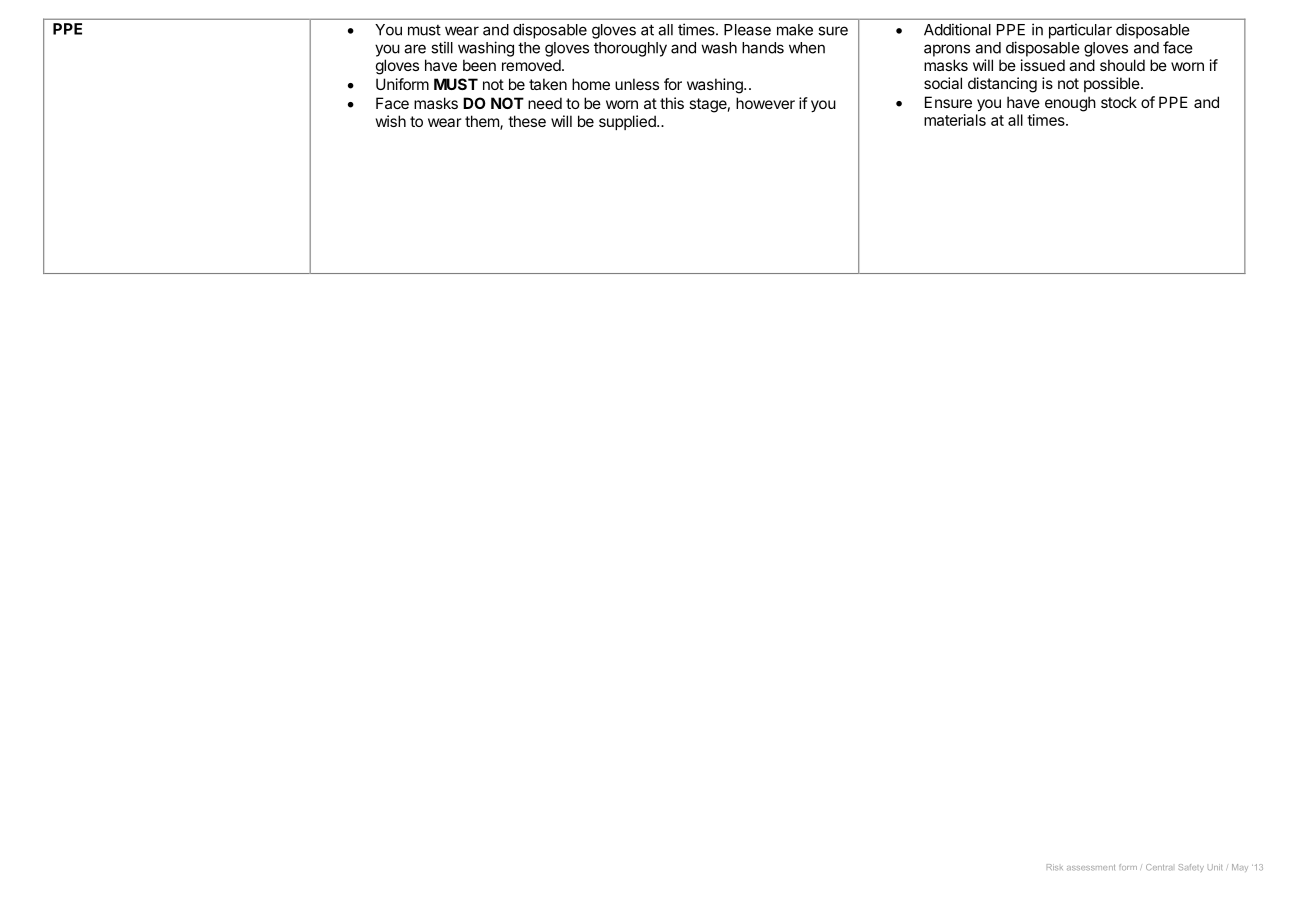 The width and height of the screenshot is (1308, 924). What do you see at coordinates (479, 65) in the screenshot?
I see `been` at bounding box center [479, 65].
